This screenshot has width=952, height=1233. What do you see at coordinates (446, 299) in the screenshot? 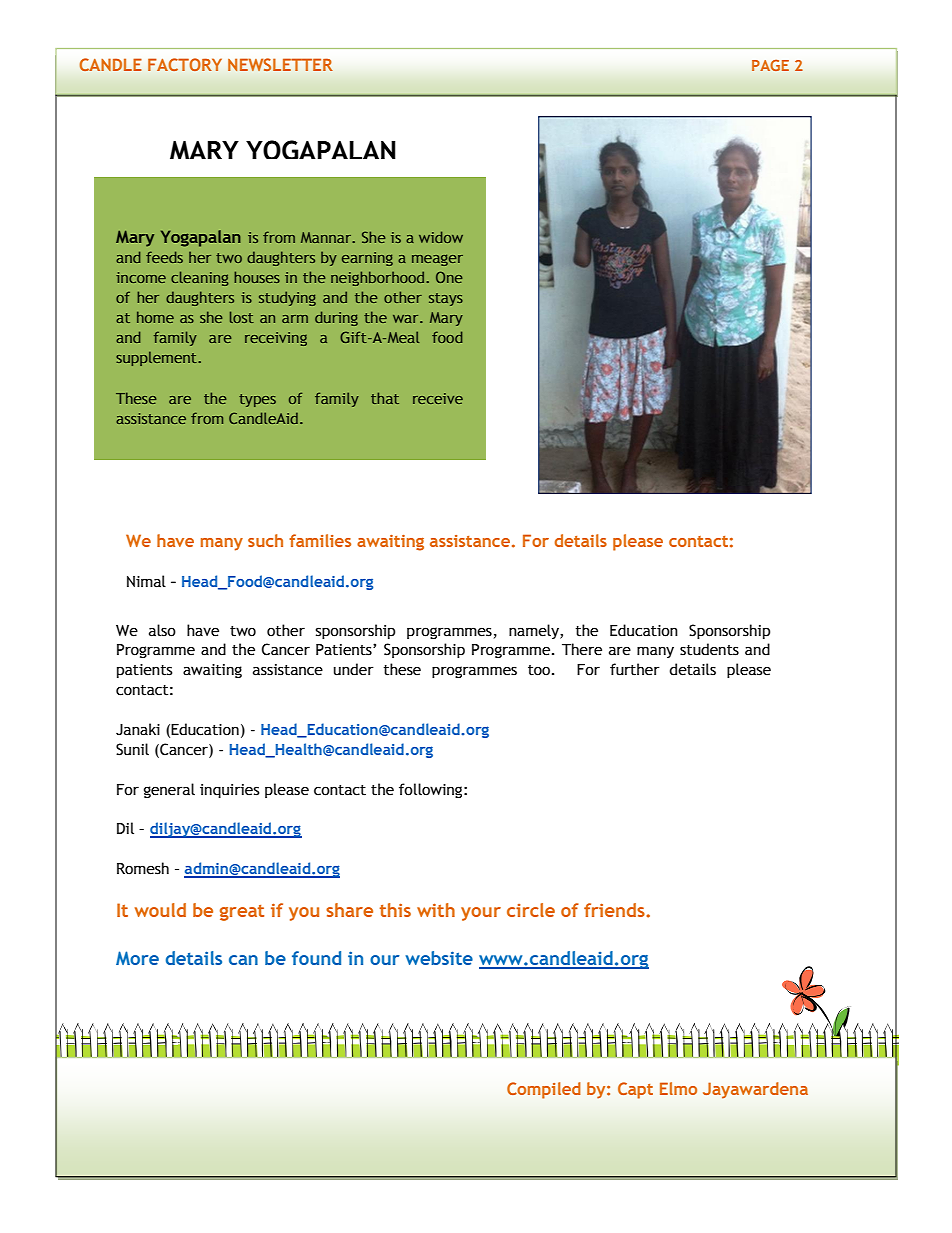
I see `stays` at bounding box center [446, 299].
